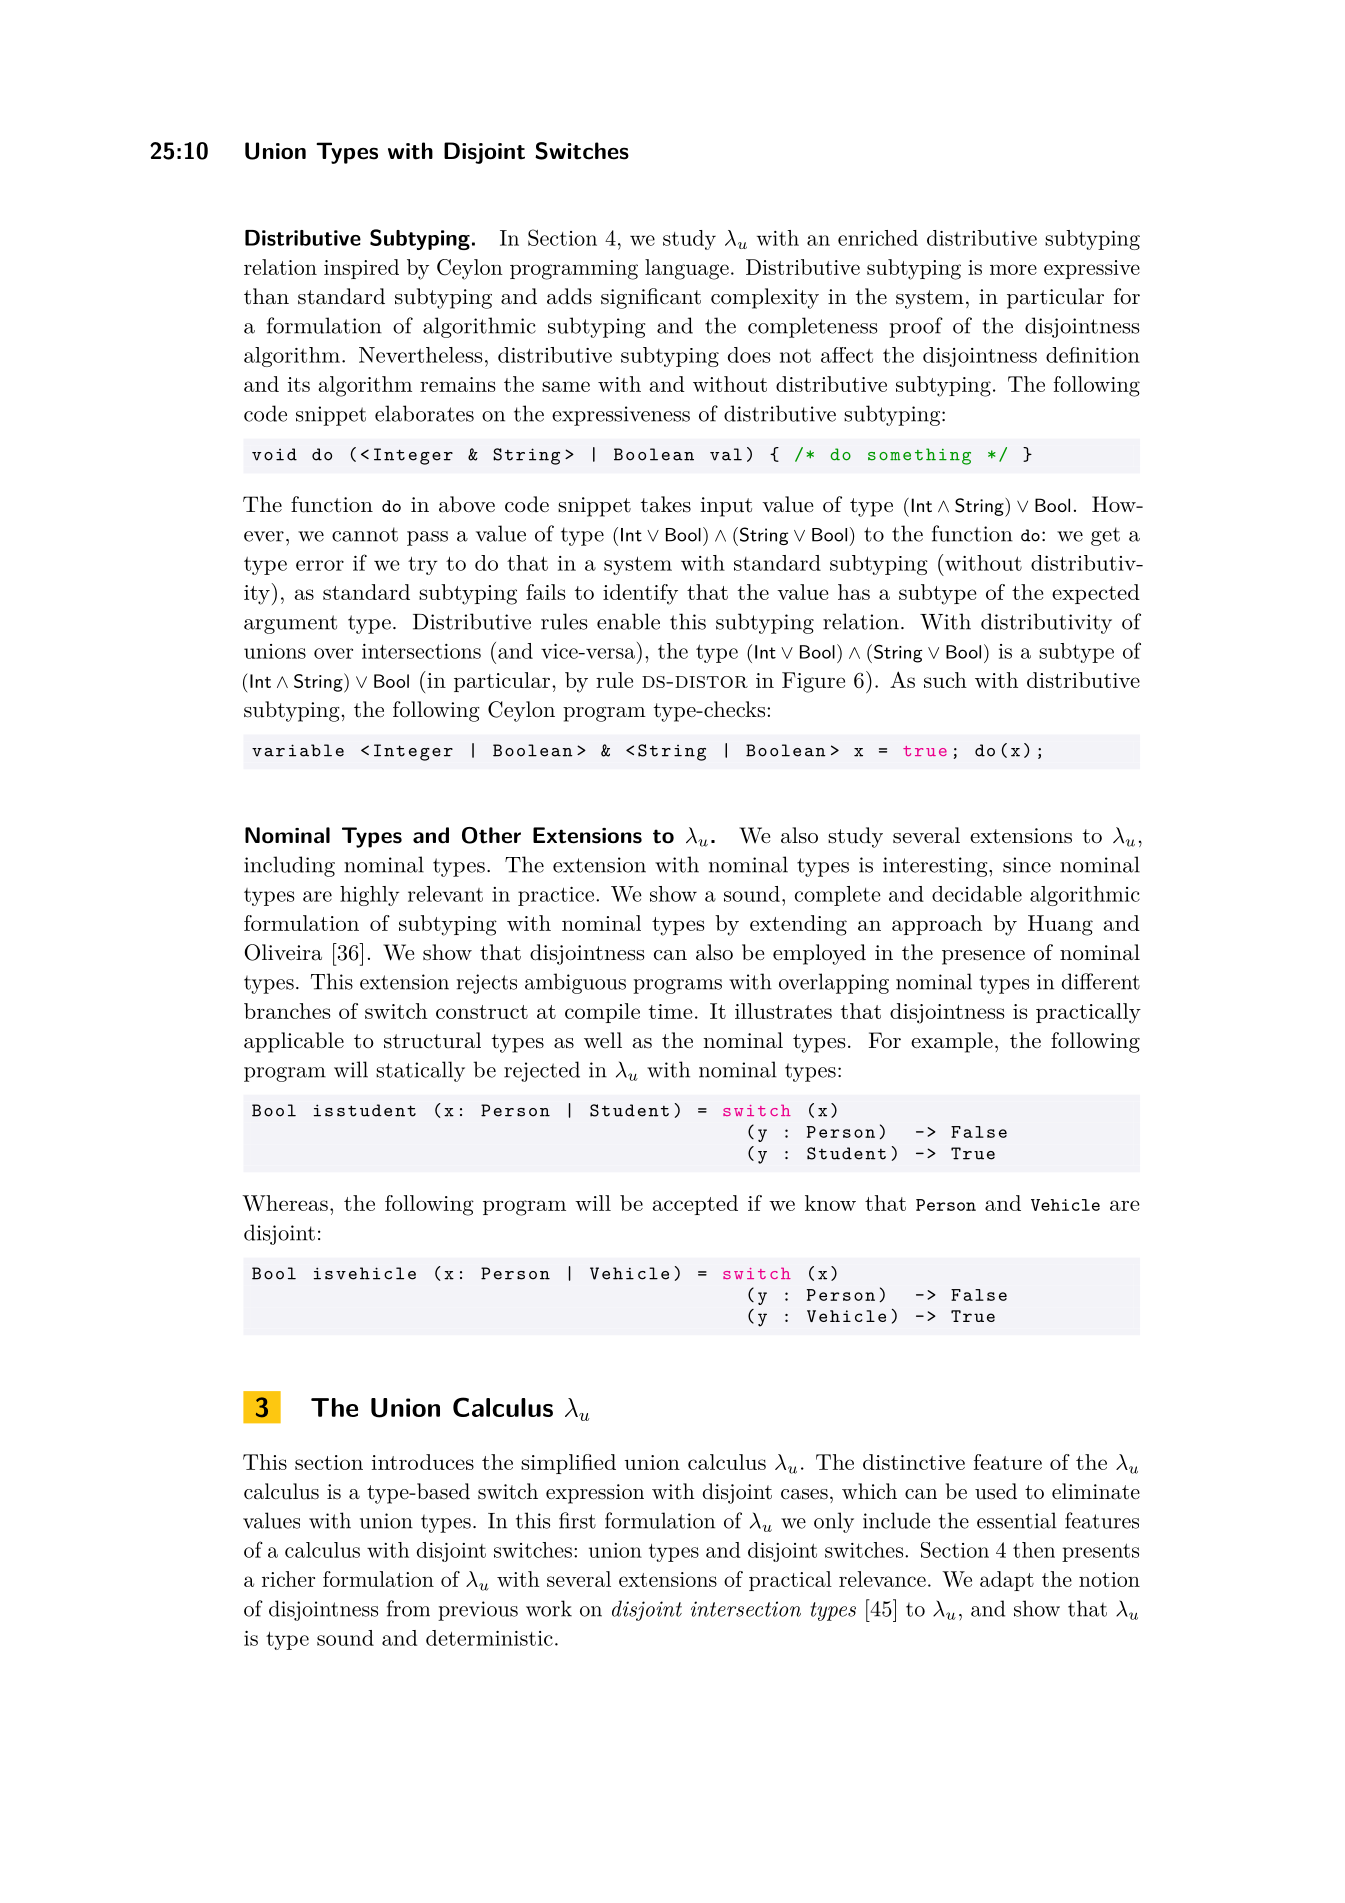 The height and width of the page is (1903, 1345). I want to click on work, so click(549, 1608).
